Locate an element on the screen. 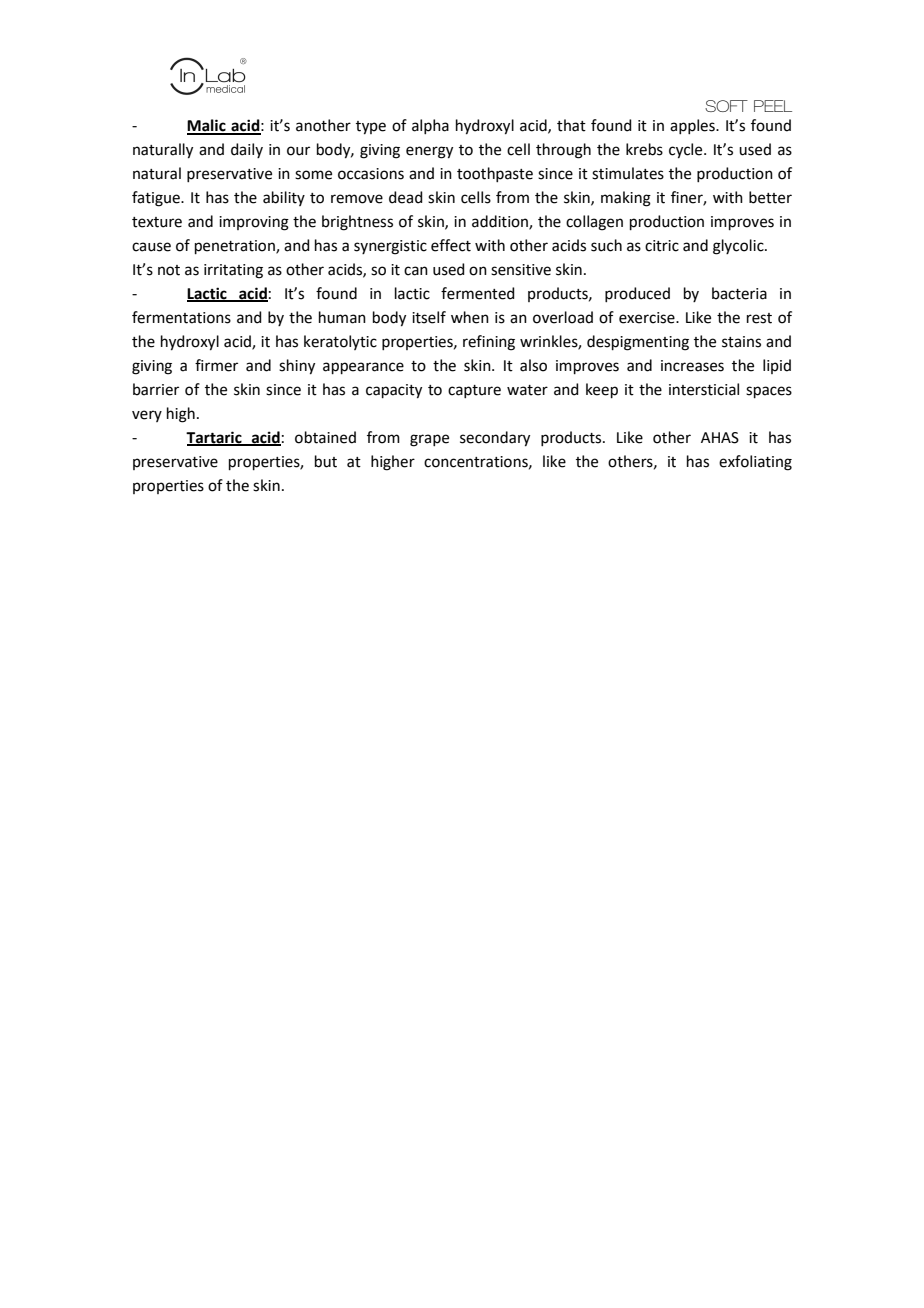 The width and height of the screenshot is (924, 1308). Malic is located at coordinates (207, 126).
